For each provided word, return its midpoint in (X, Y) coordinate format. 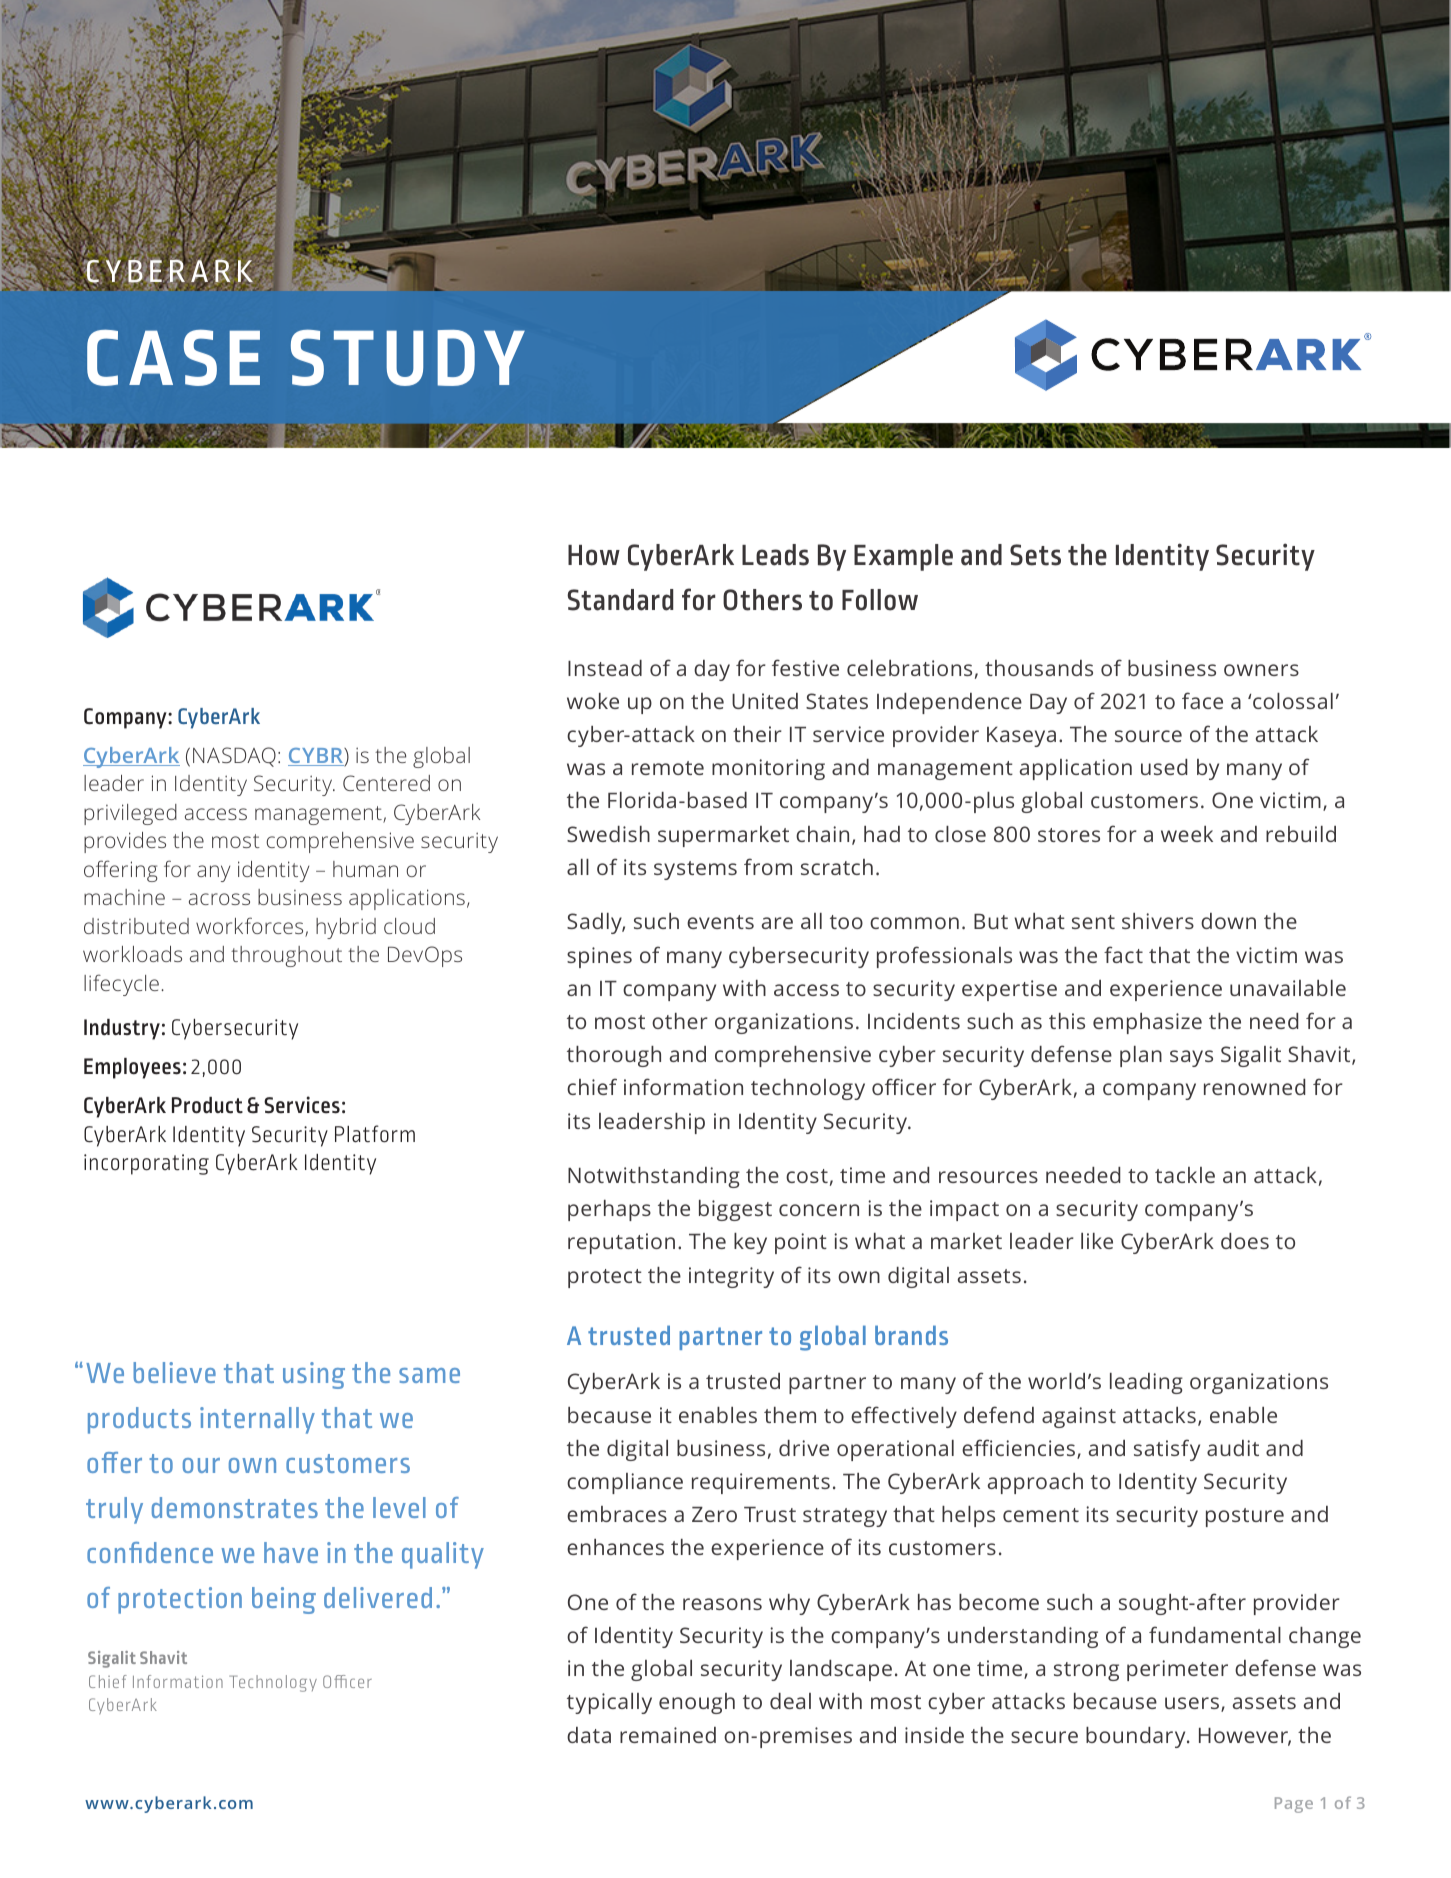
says (1191, 1058)
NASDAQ (234, 757)
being (284, 1600)
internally (257, 1420)
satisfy (1167, 1450)
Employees (132, 1068)
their (757, 734)
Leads (775, 555)
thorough (614, 1056)
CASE (173, 357)
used (1164, 767)
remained (668, 1735)
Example (903, 557)
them (790, 1415)
